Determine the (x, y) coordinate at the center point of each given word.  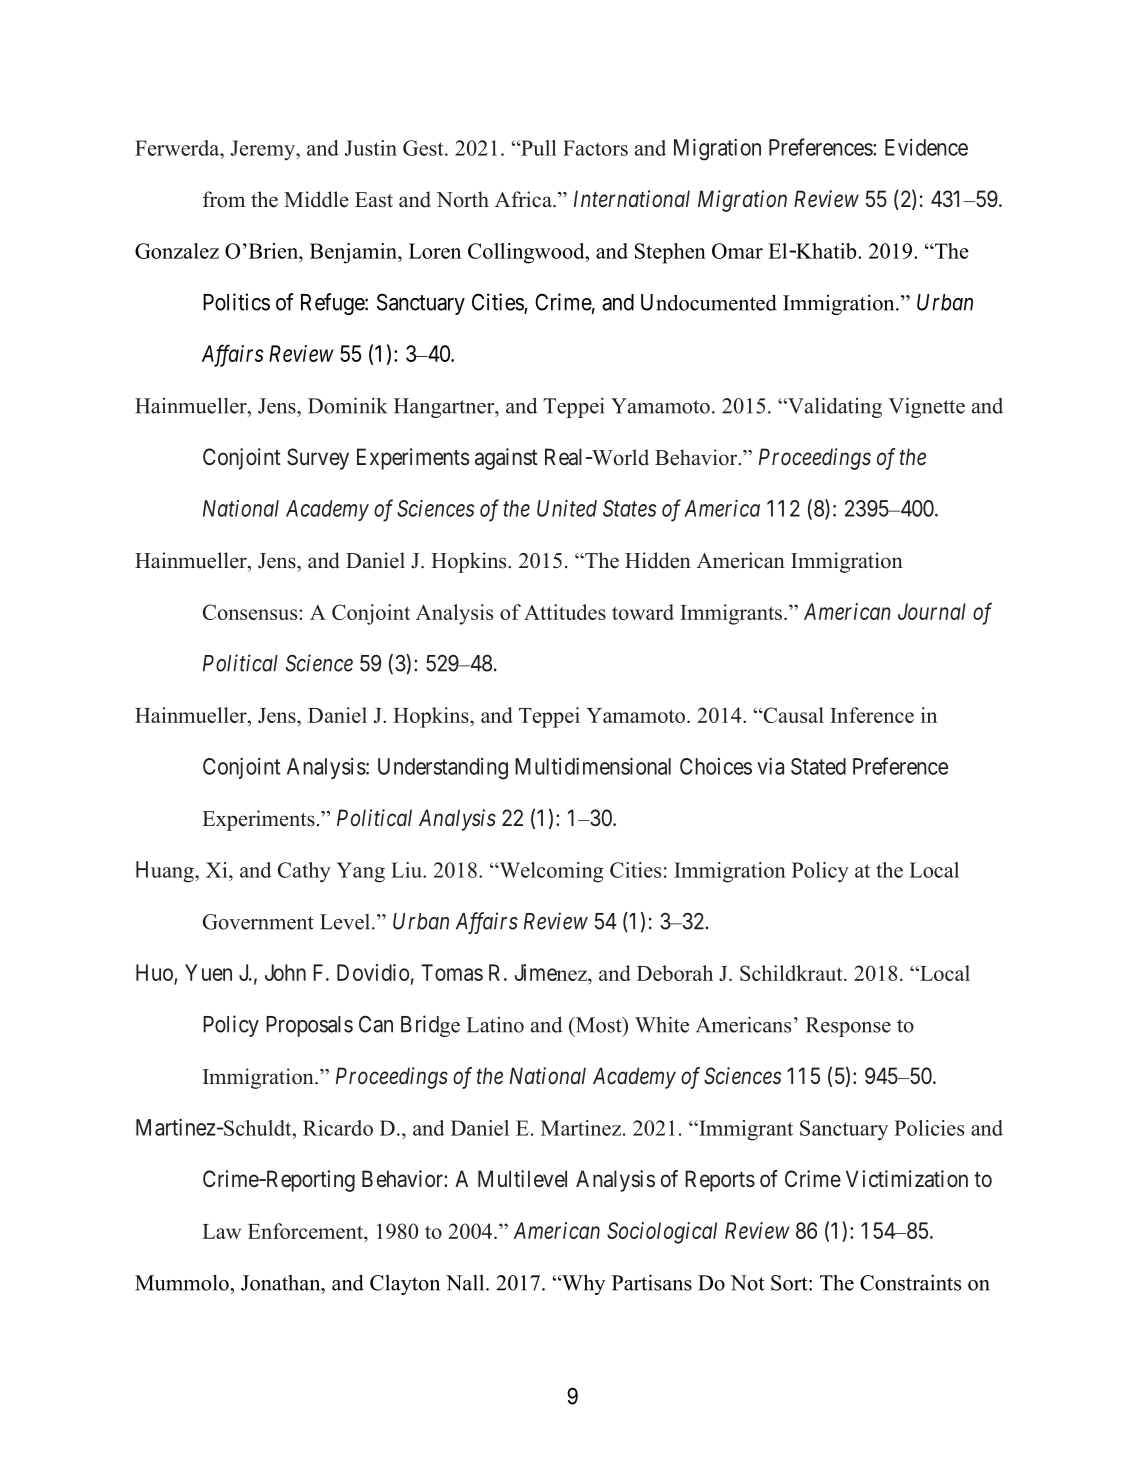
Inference (872, 715)
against (506, 459)
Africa (524, 199)
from (224, 199)
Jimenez (551, 972)
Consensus (251, 612)
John (285, 972)
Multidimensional (593, 766)
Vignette (926, 407)
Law (221, 1231)
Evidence (926, 147)
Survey (318, 459)
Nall (466, 1282)
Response (848, 1027)
